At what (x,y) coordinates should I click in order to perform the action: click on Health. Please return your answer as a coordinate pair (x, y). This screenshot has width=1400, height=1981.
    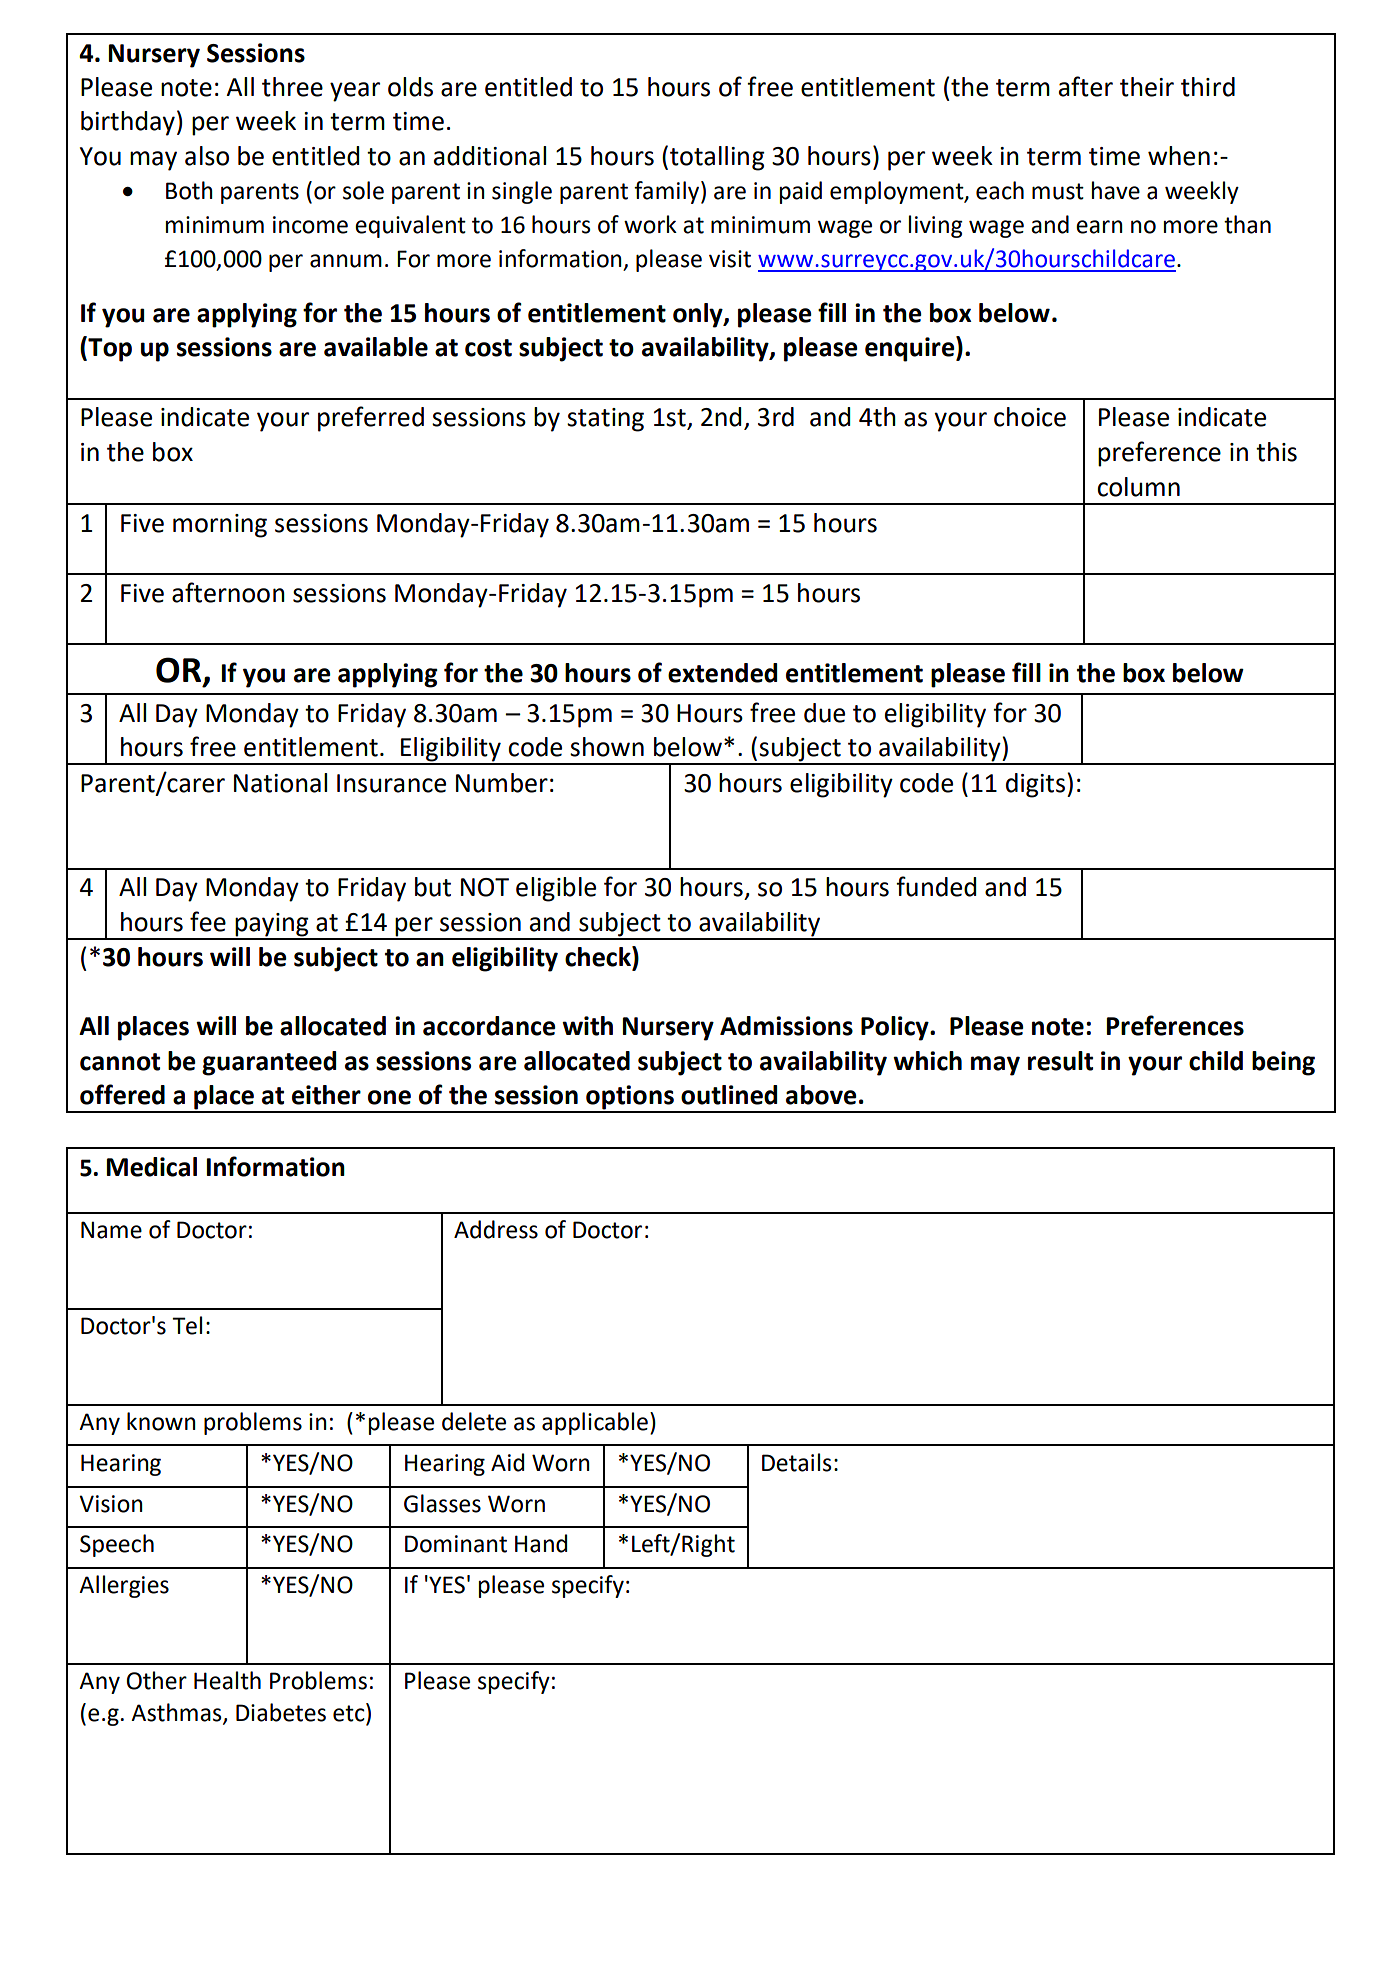
    Looking at the image, I should click on (227, 1680).
